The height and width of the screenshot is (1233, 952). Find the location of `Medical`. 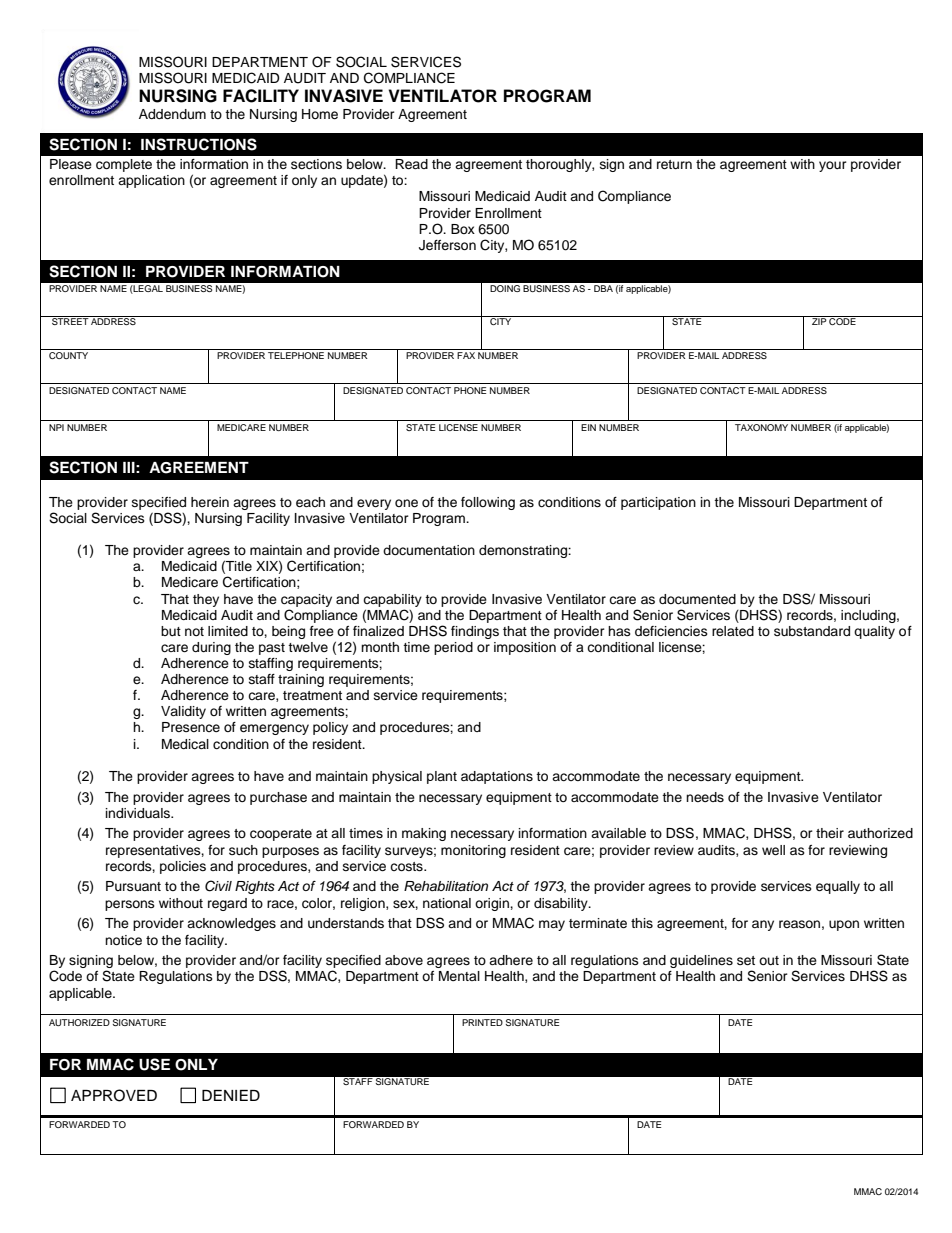

Medical is located at coordinates (185, 744).
